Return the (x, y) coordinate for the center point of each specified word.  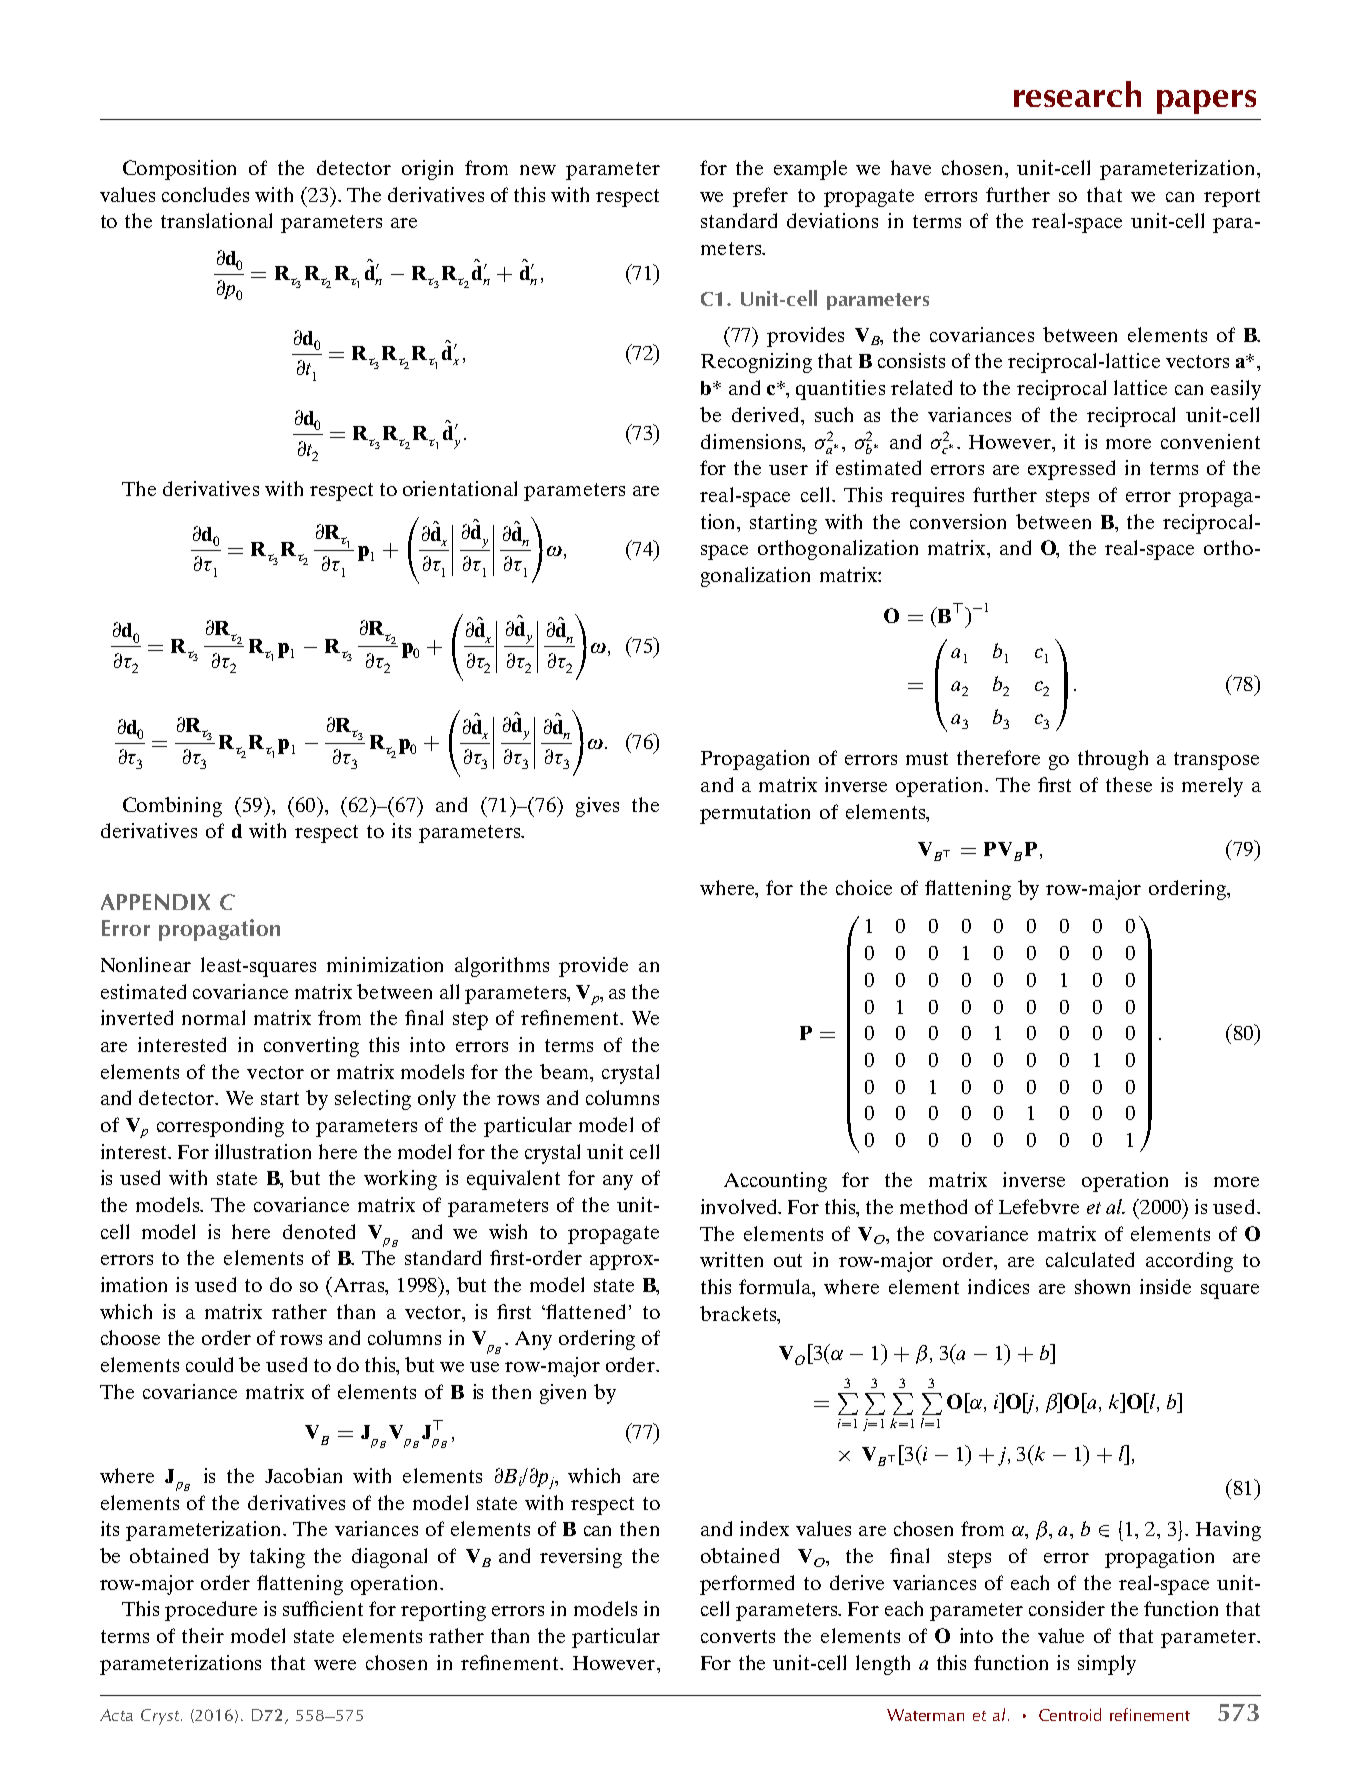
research (1077, 94)
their (203, 1635)
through (1113, 760)
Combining (172, 807)
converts (738, 1636)
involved (740, 1206)
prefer (760, 197)
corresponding (220, 1127)
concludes (205, 194)
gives (597, 807)
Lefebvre (1039, 1206)
